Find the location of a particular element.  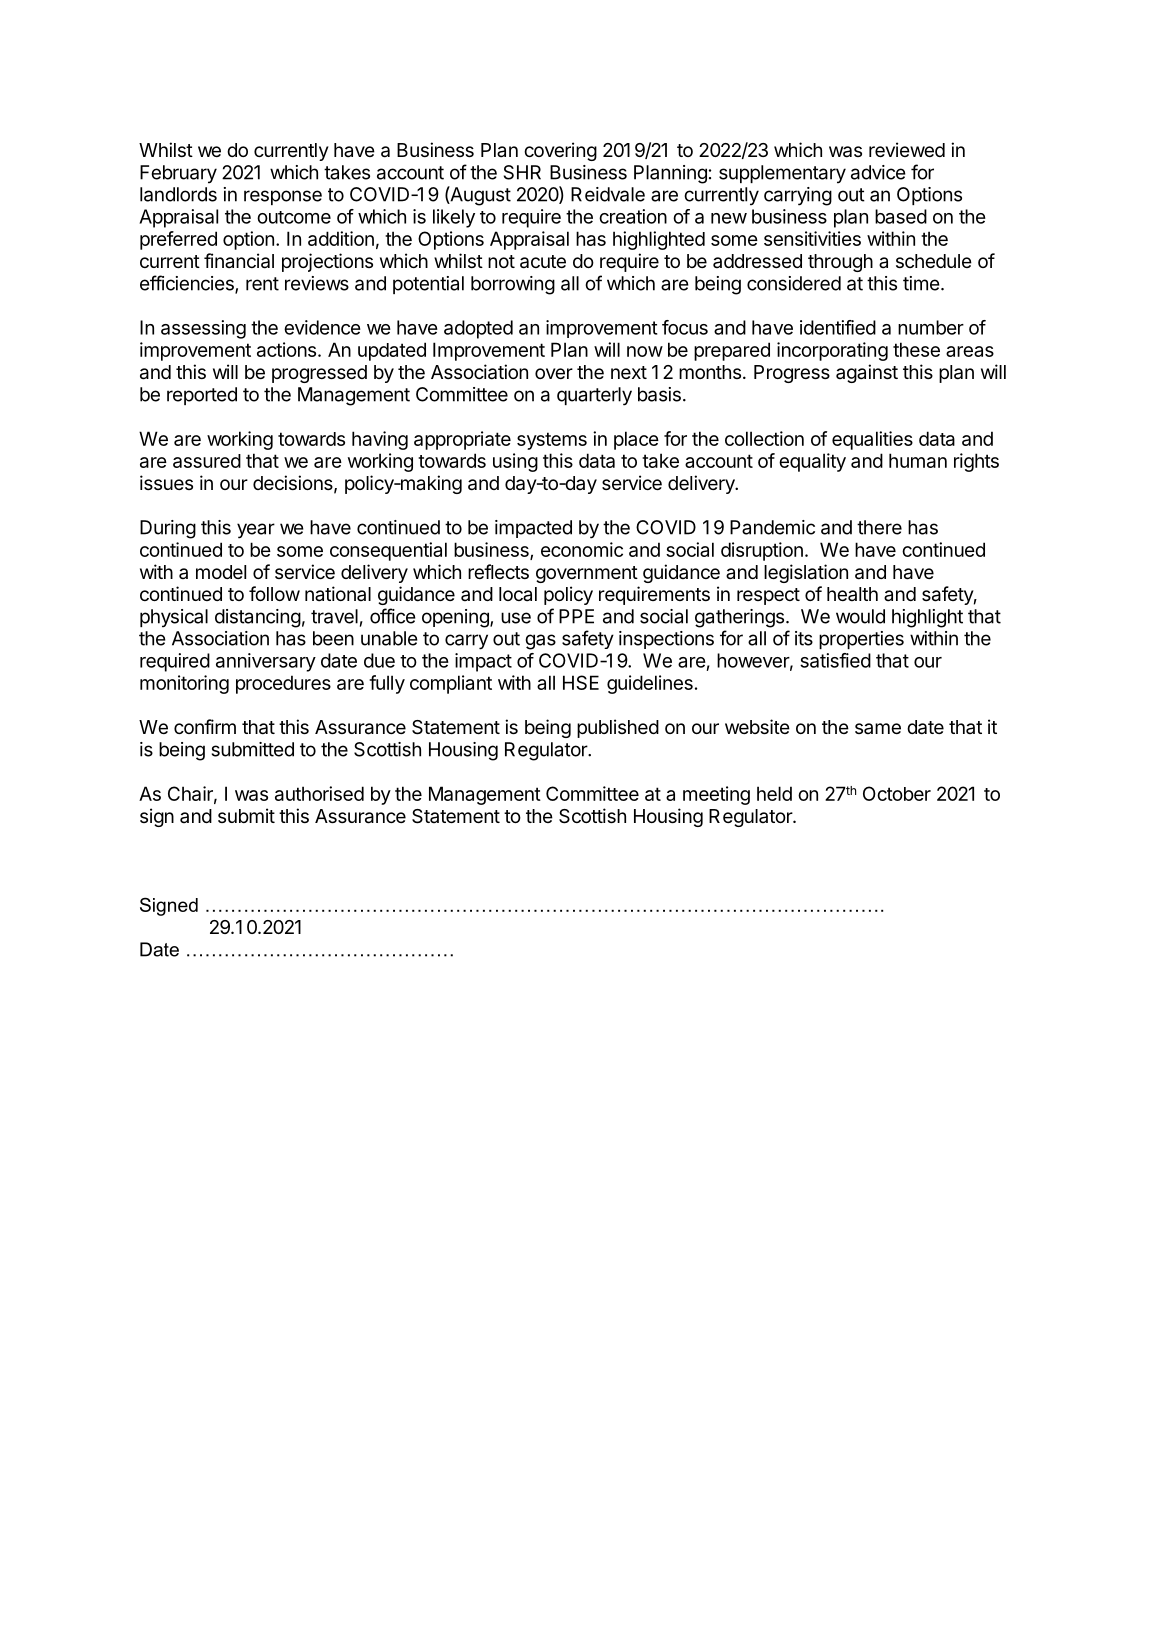

SHR is located at coordinates (522, 172).
